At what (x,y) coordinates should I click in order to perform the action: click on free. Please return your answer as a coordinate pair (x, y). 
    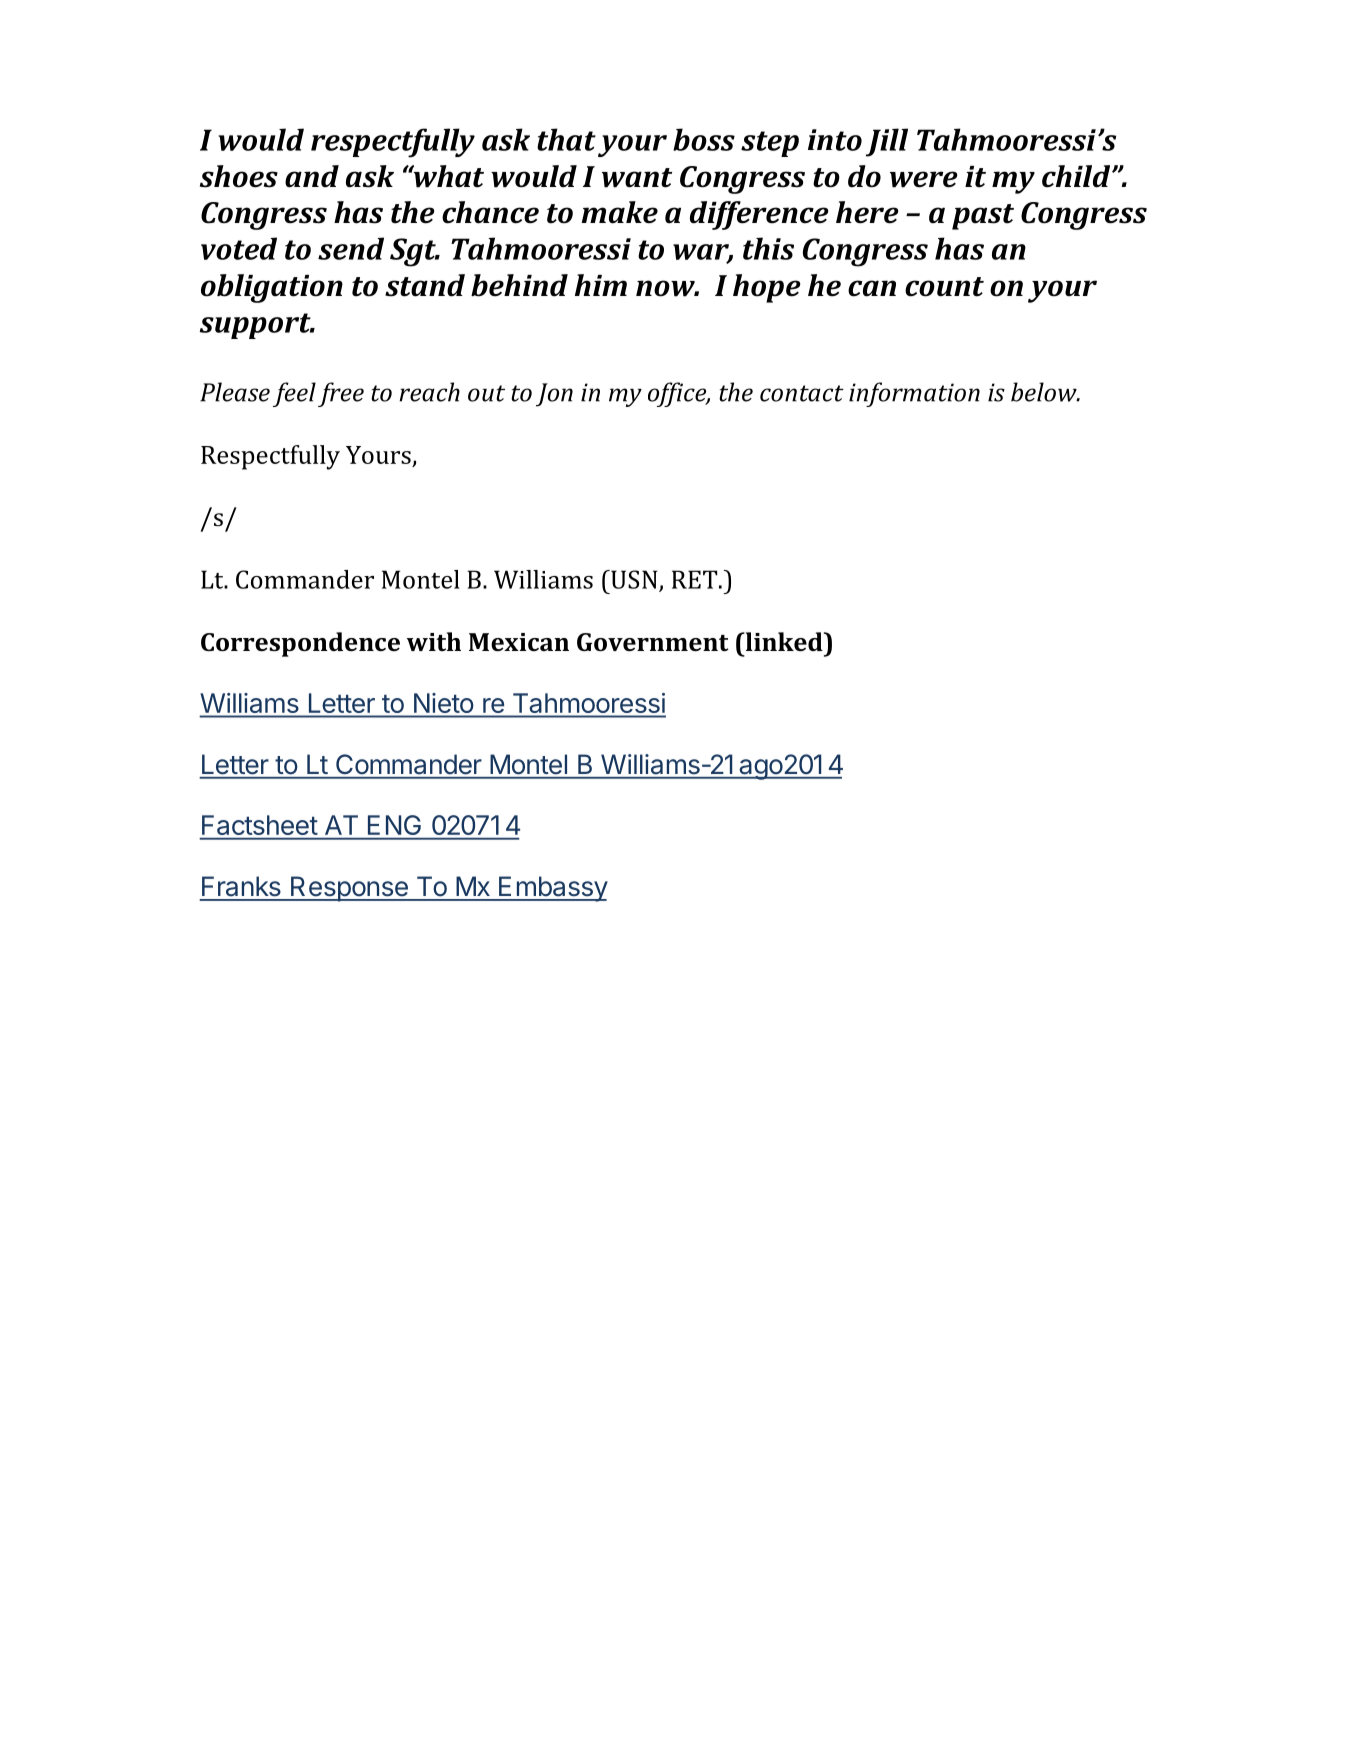
    Looking at the image, I should click on (341, 394).
